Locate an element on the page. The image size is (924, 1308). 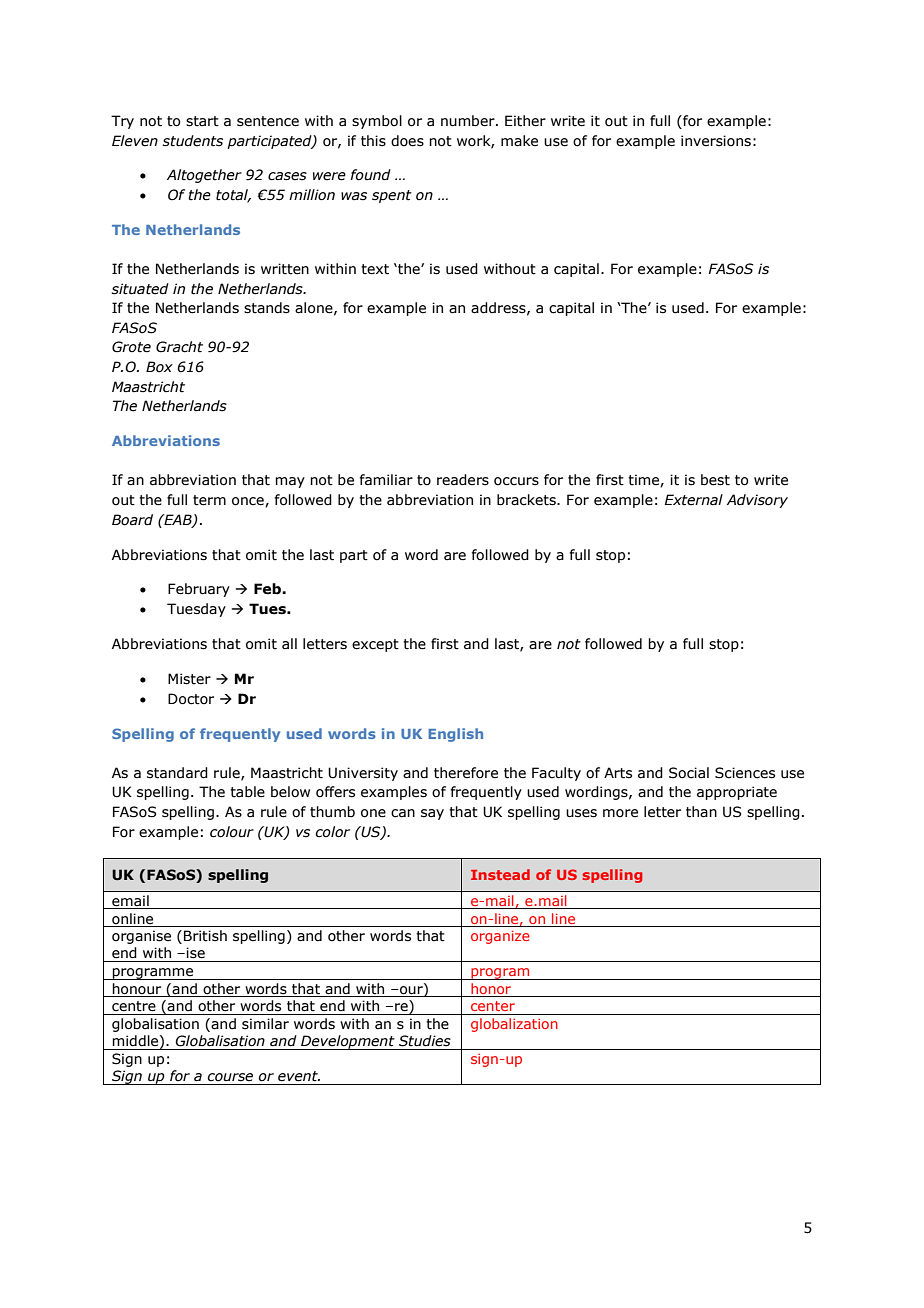
students is located at coordinates (193, 141).
